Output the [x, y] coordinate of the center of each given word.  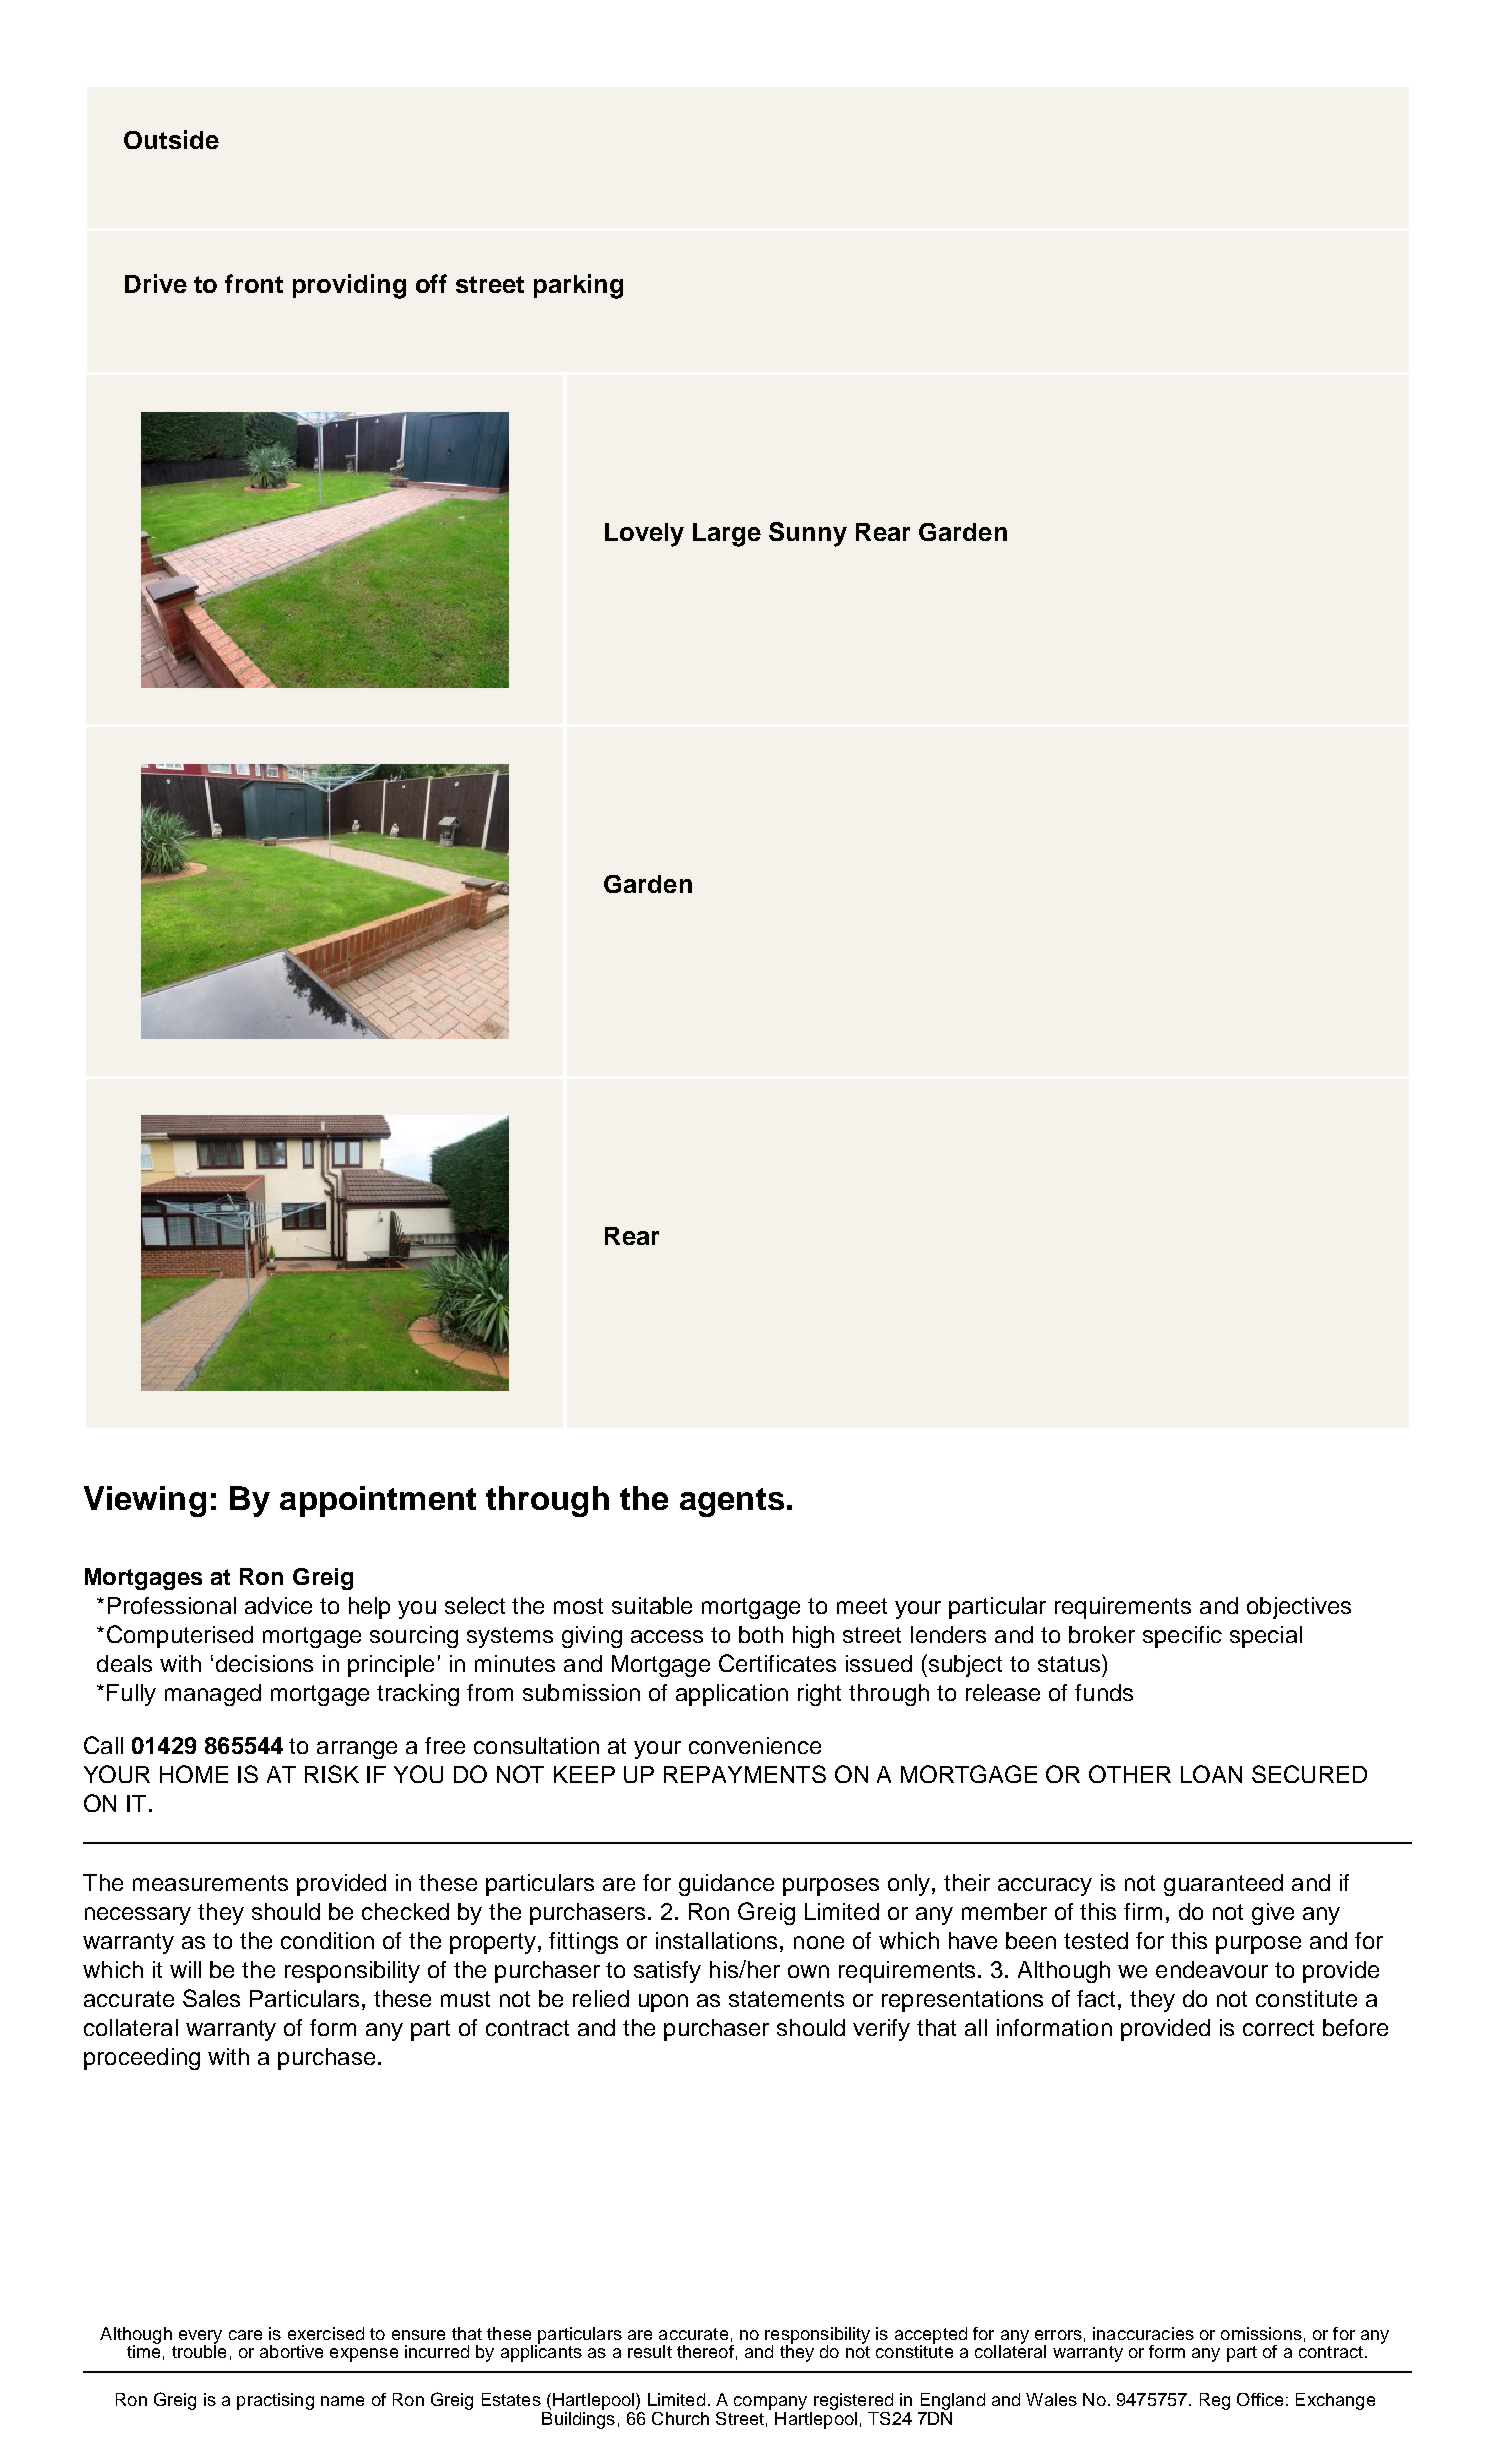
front [254, 283]
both [761, 1634]
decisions [264, 1663]
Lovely [644, 535]
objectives [1299, 1608]
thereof [705, 2351]
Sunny [808, 534]
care [245, 2335]
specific [1182, 1637]
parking [578, 286]
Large [727, 535]
